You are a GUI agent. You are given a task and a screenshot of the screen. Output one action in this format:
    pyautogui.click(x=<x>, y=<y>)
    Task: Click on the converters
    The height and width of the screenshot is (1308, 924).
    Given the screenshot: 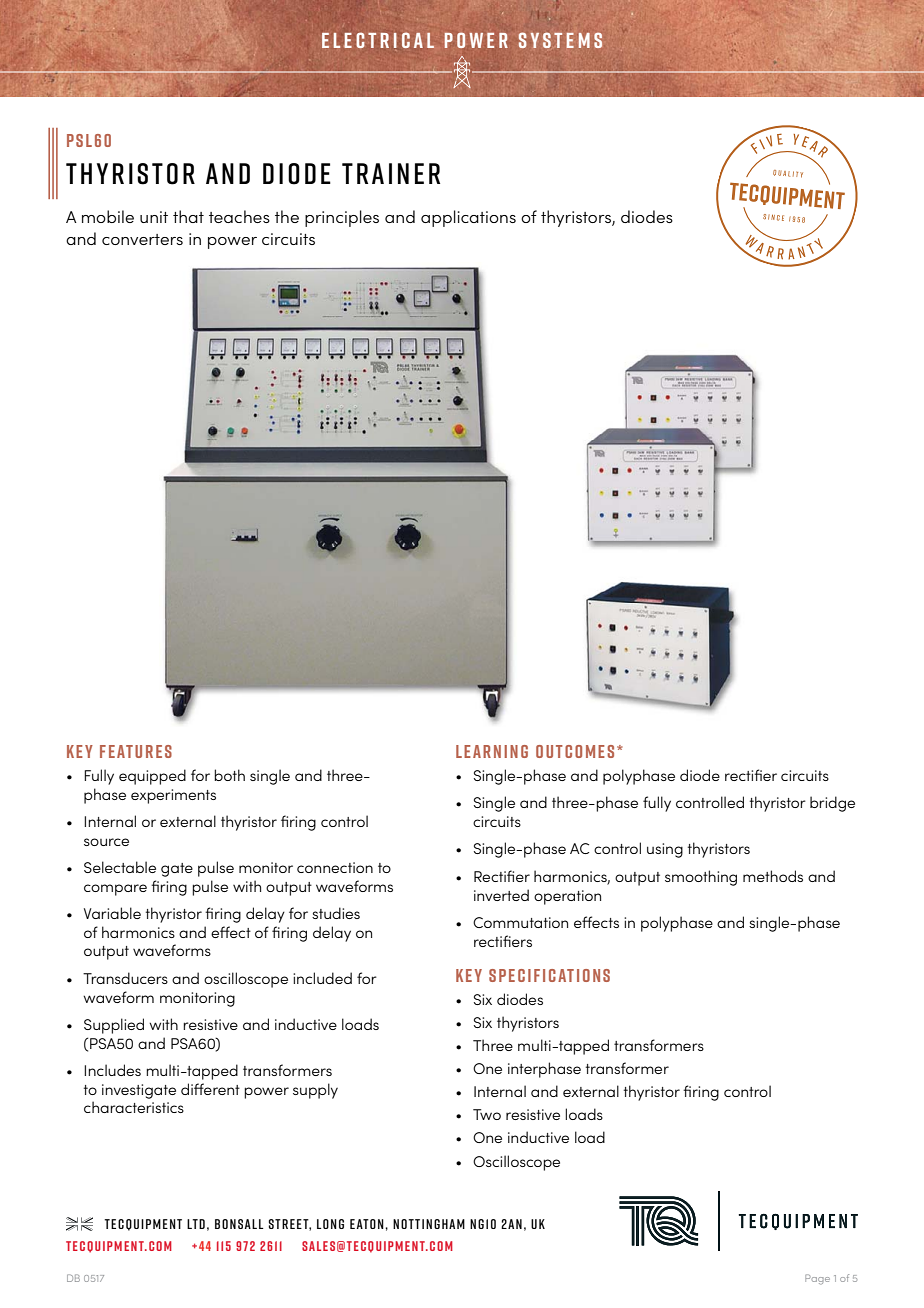 What is the action you would take?
    pyautogui.click(x=142, y=239)
